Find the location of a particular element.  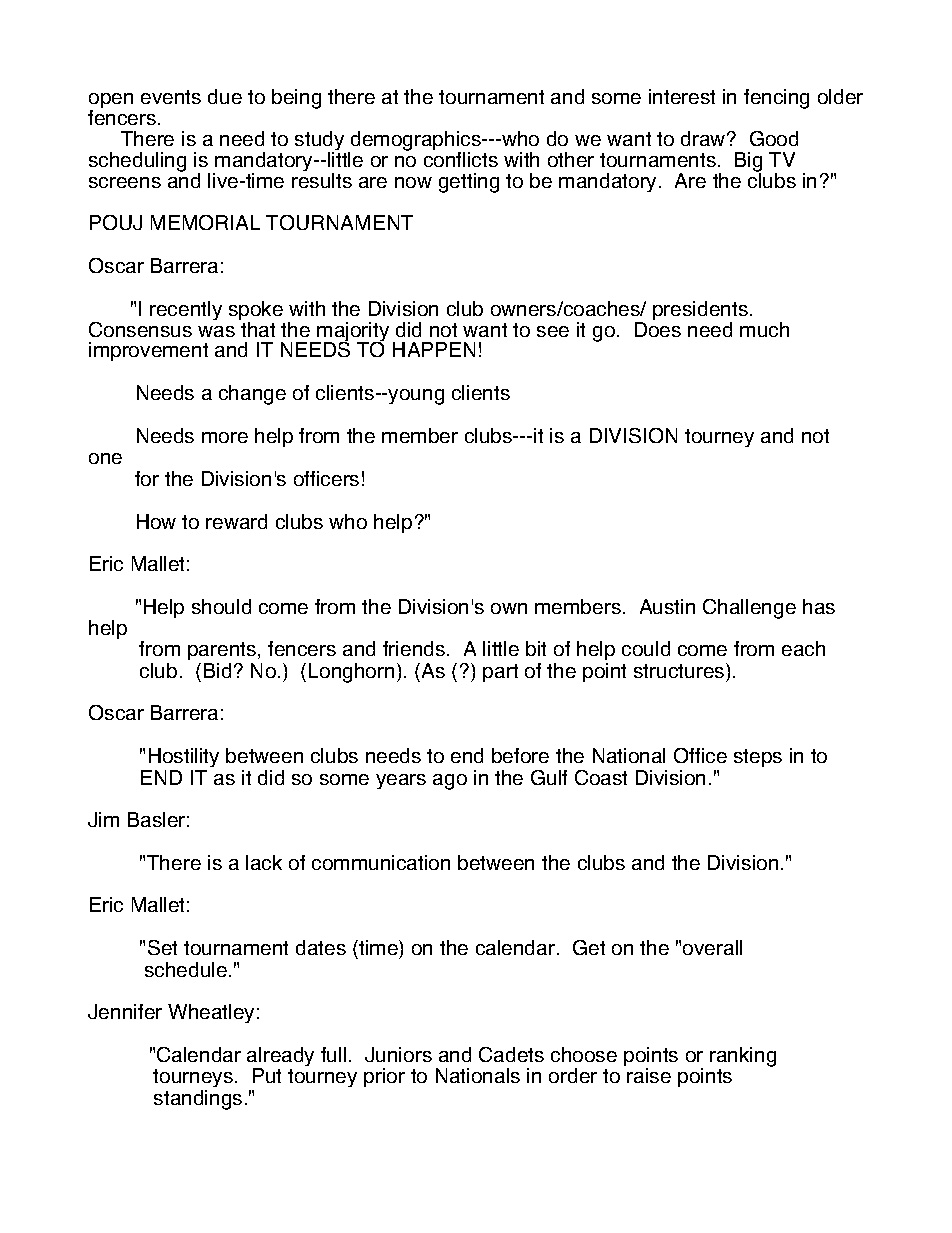

HAPPEN is located at coordinates (434, 349).
